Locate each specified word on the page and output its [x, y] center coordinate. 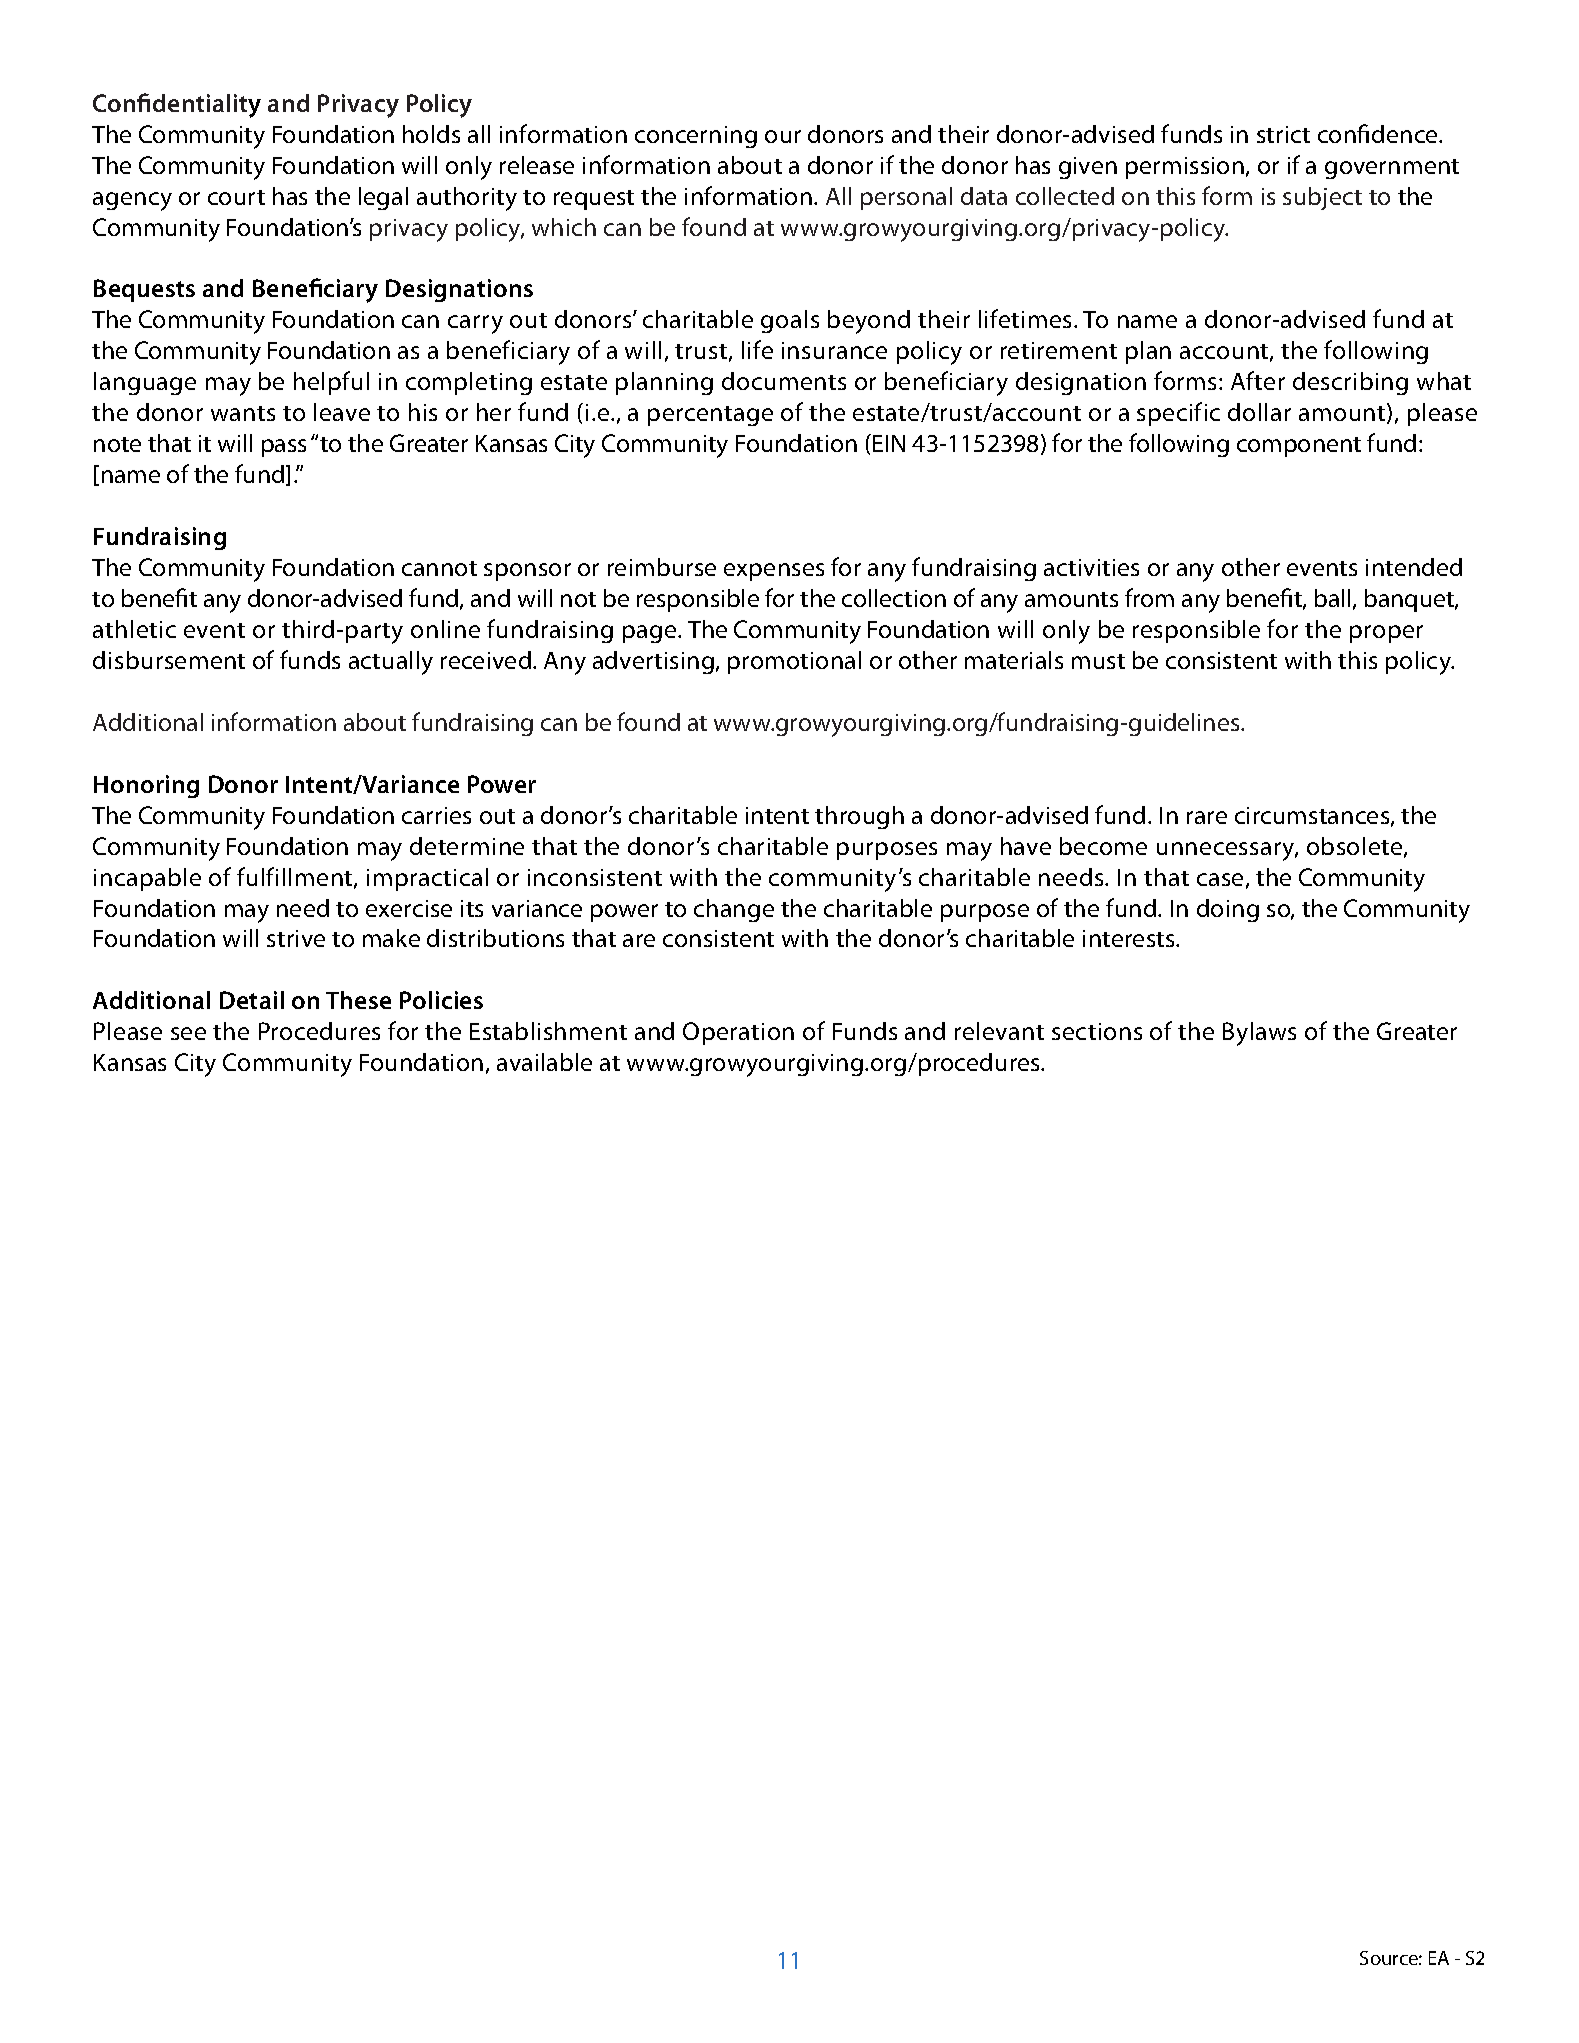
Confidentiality [177, 105]
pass [284, 448]
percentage [710, 416]
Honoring [146, 786]
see [188, 1033]
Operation [738, 1033]
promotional [794, 662]
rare [1207, 817]
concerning [696, 137]
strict [1283, 134]
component [1299, 447]
